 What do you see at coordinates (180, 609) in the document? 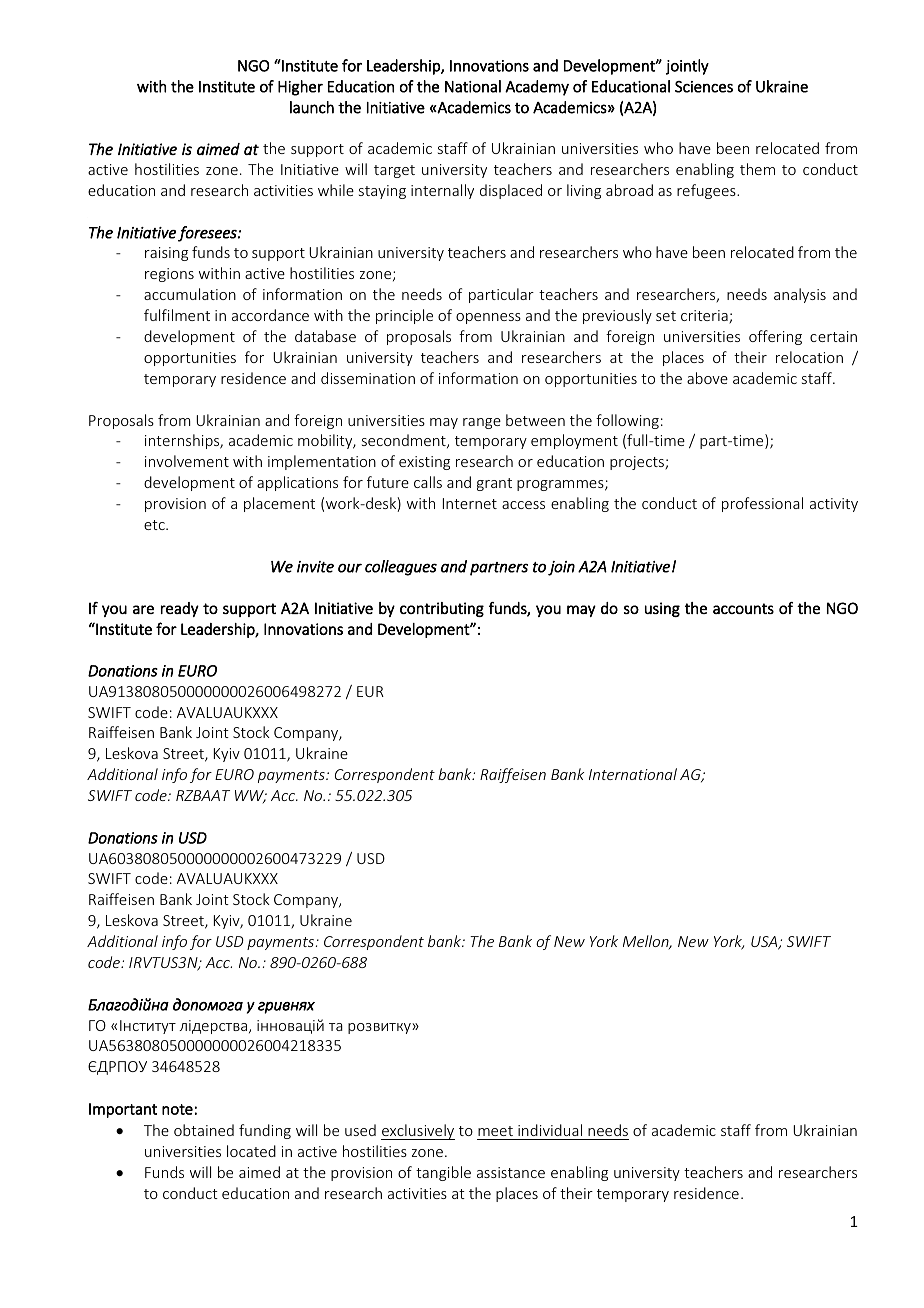
I see `ready` at bounding box center [180, 609].
